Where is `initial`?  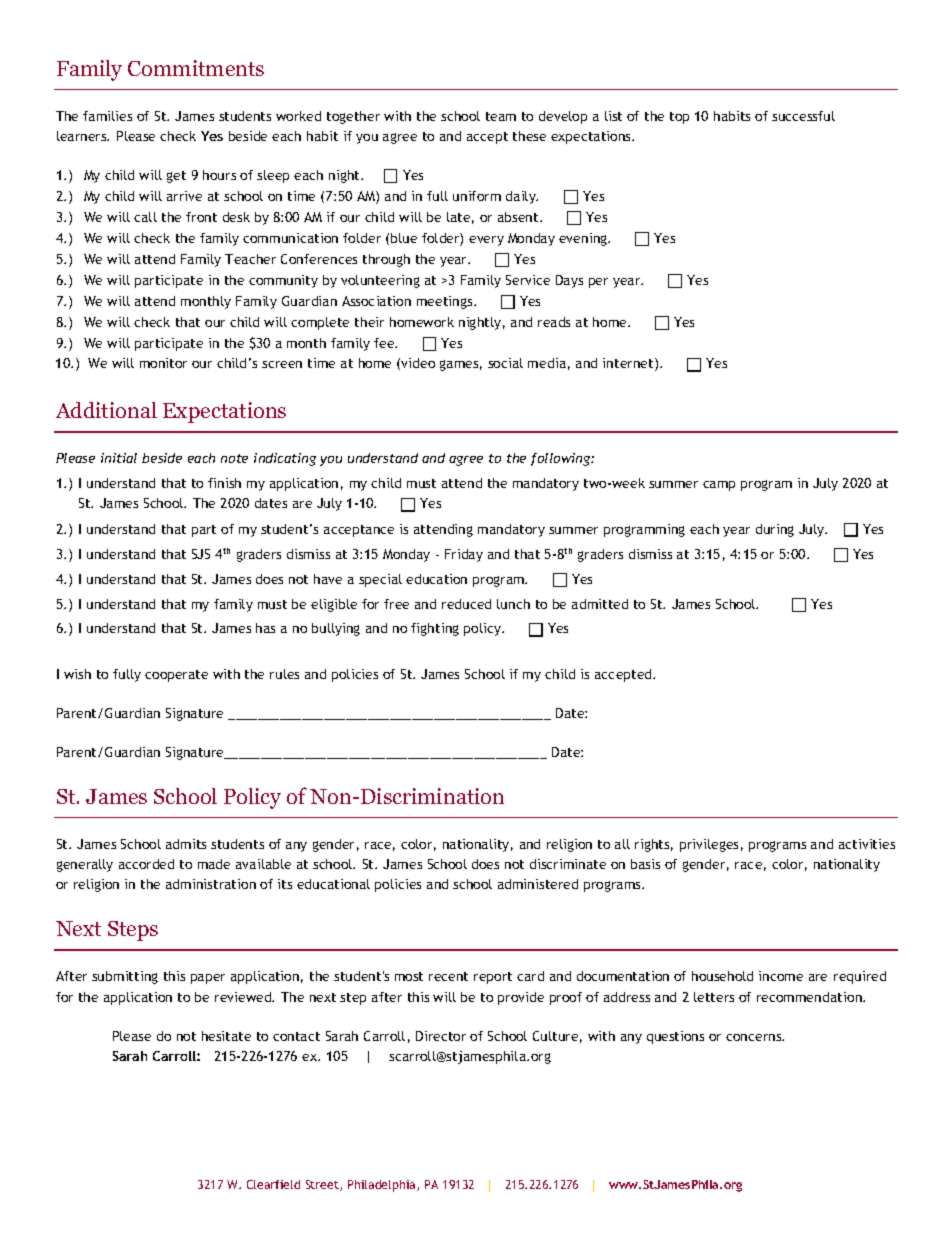 initial is located at coordinates (119, 458).
